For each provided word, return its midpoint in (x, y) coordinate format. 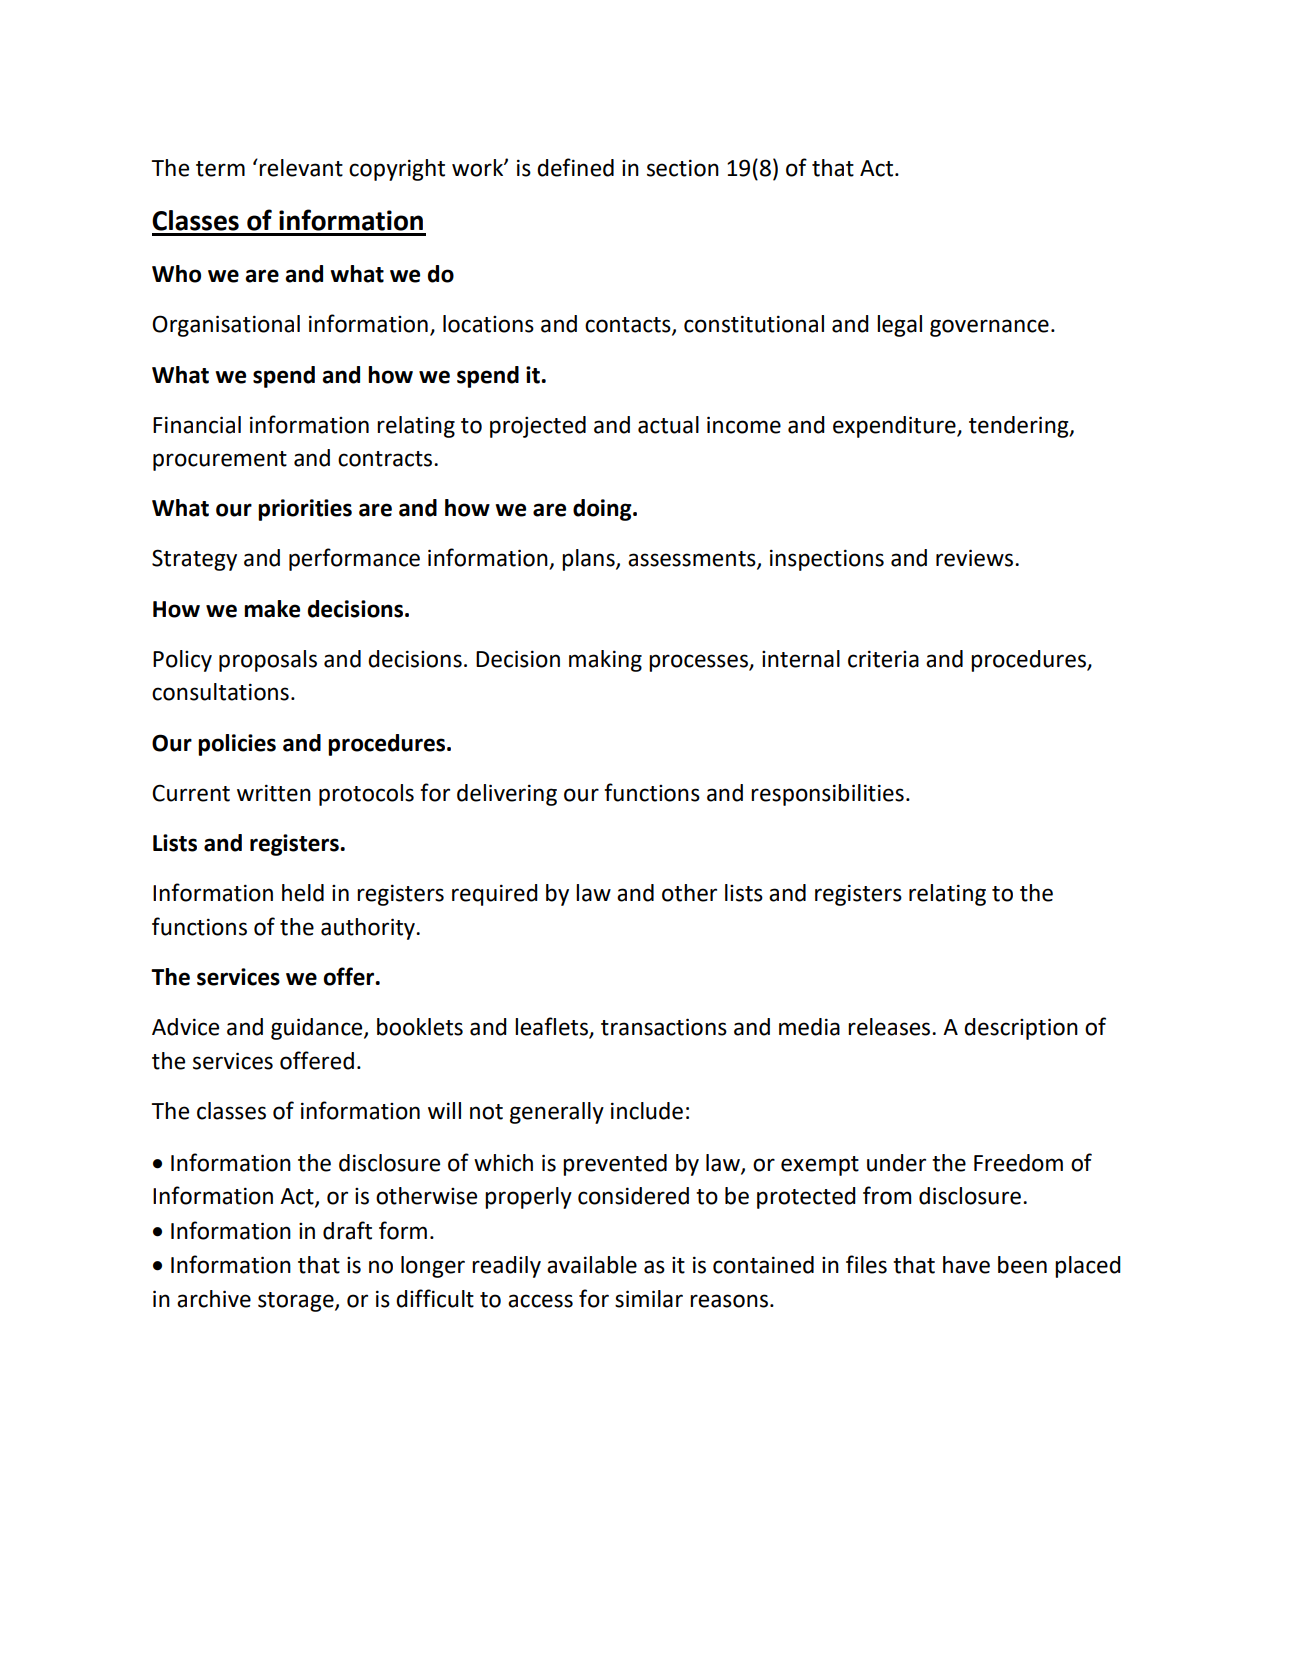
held (303, 893)
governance (989, 328)
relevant (301, 168)
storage (297, 1302)
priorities (305, 510)
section (683, 168)
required (495, 895)
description (1021, 1029)
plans (589, 560)
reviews (974, 558)
